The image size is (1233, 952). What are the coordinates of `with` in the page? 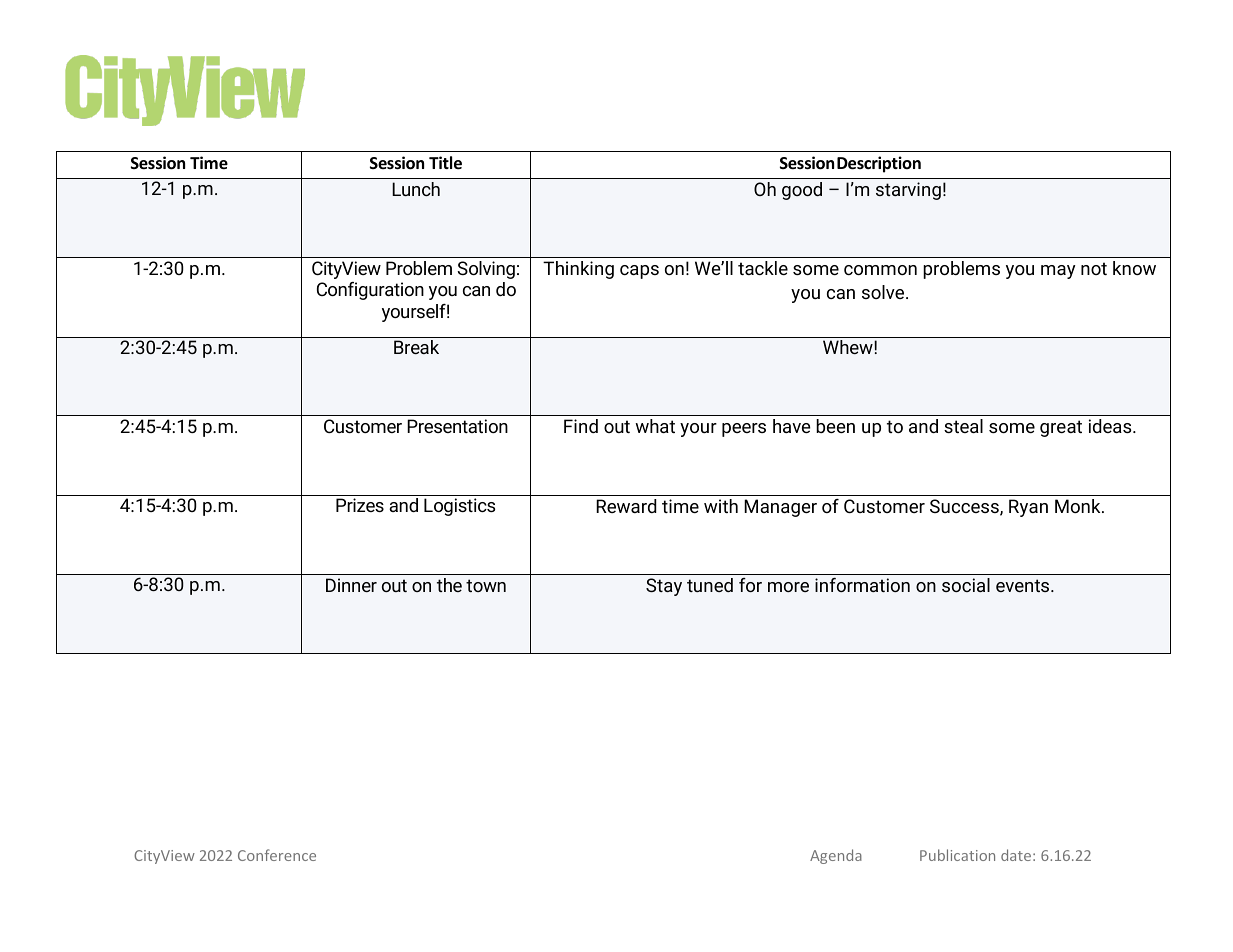 It's located at (721, 506).
